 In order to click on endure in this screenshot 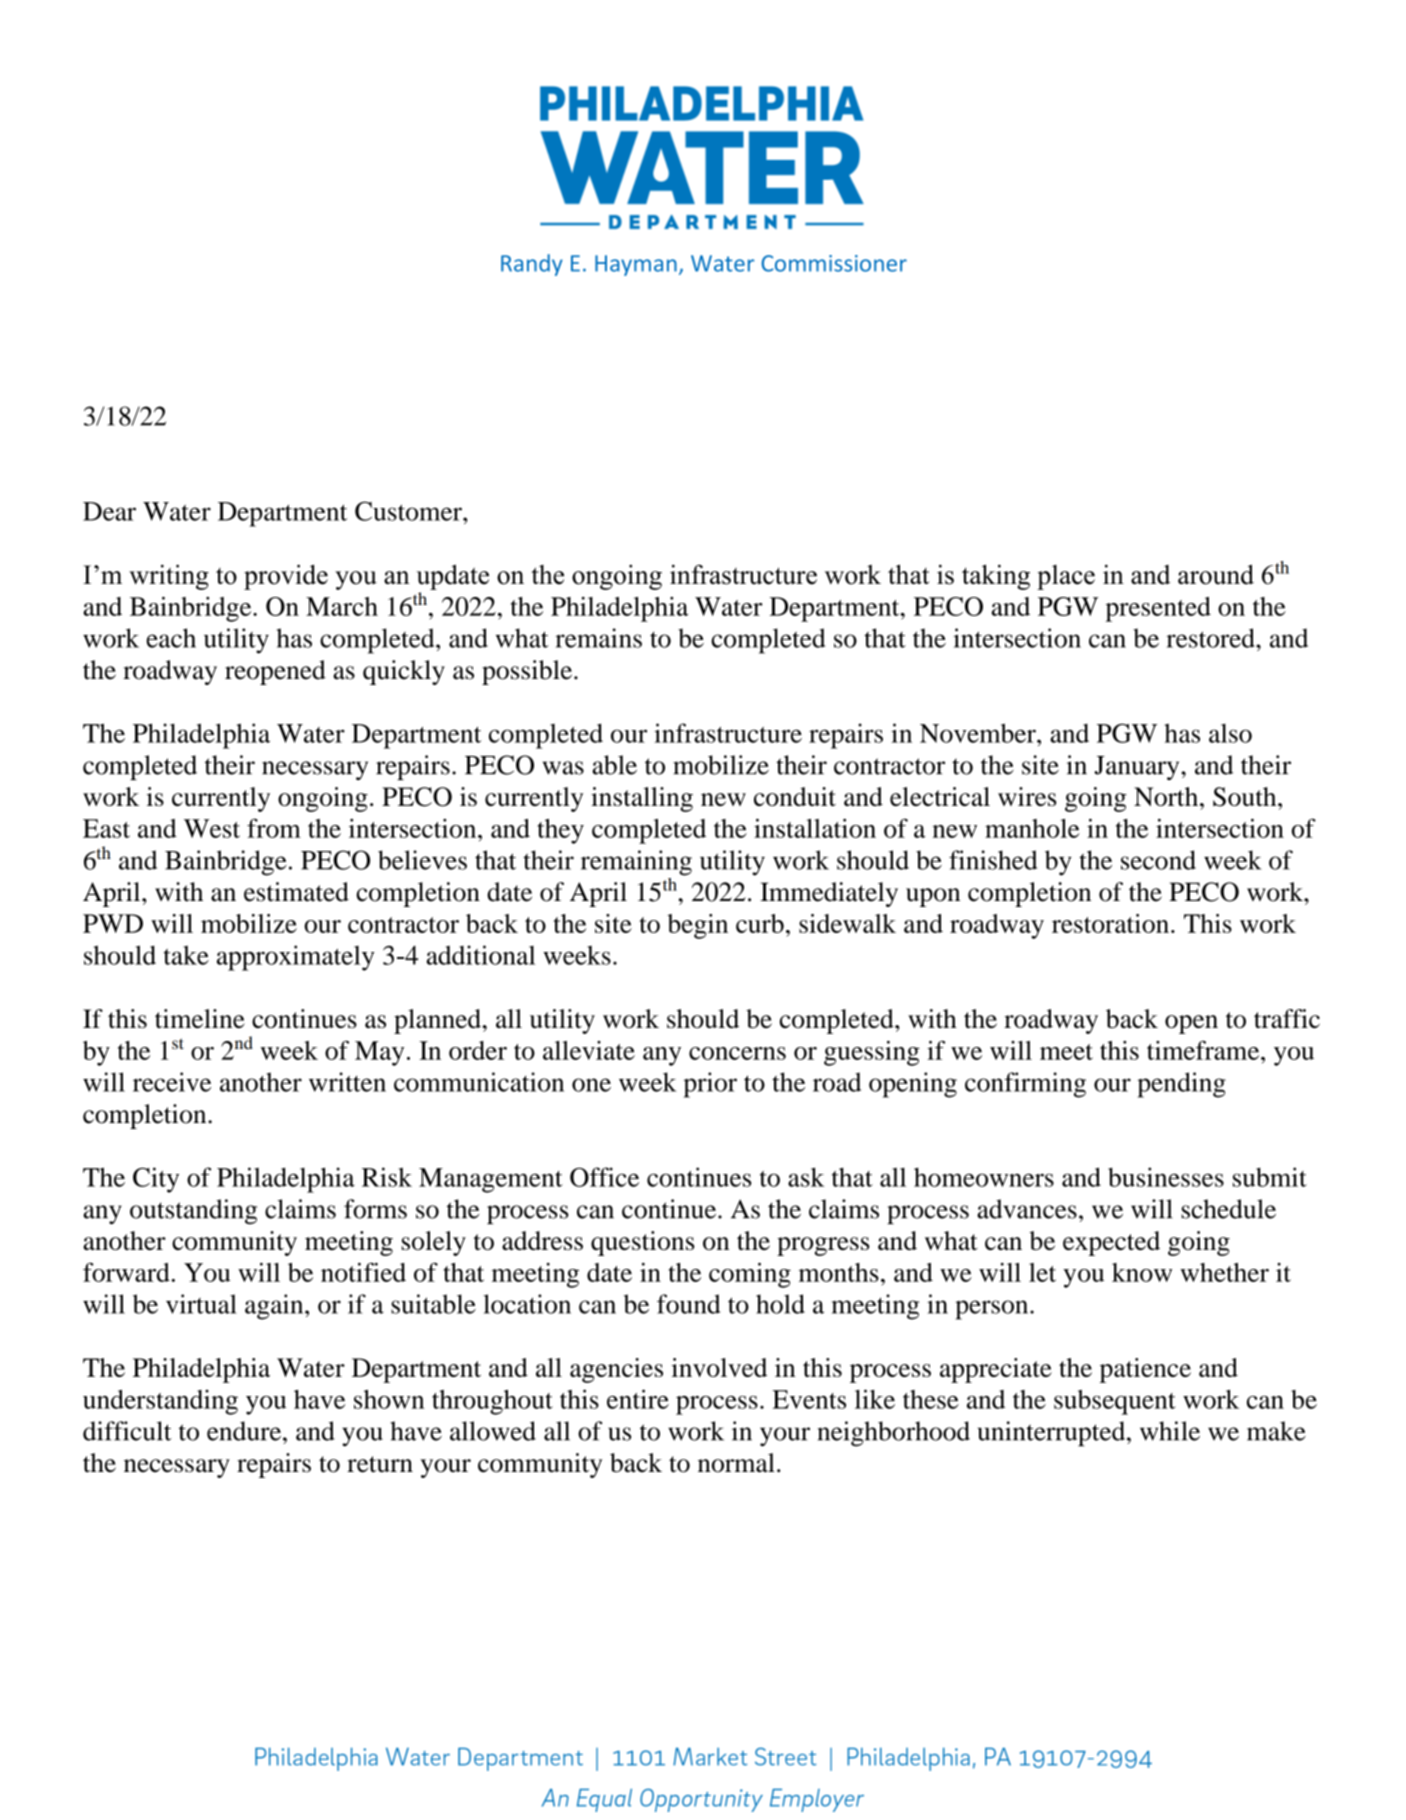, I will do `click(245, 1431)`.
